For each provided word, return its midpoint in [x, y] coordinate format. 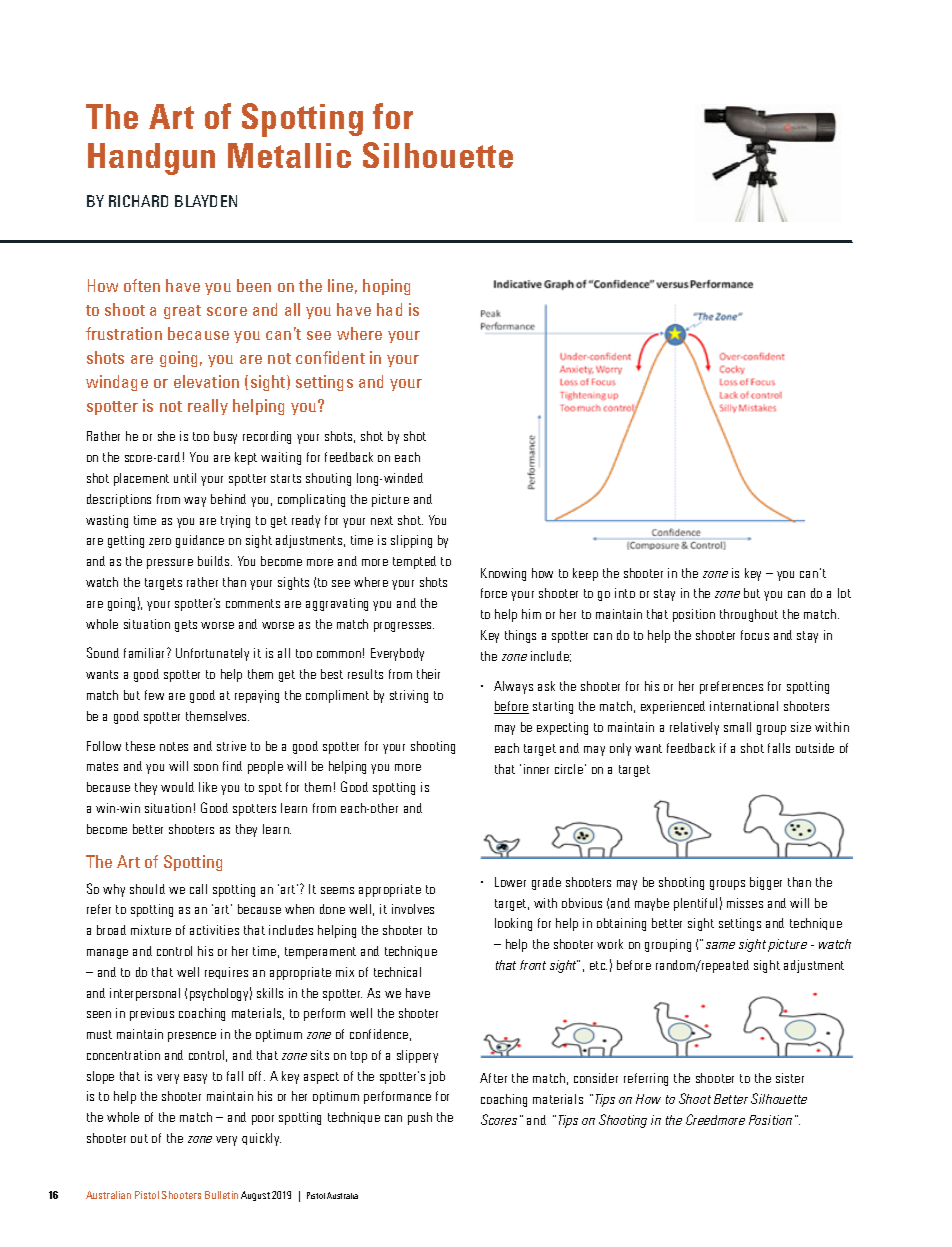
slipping [411, 541]
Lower [510, 882]
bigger [766, 883]
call [198, 889]
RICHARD [138, 201]
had [389, 309]
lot [844, 593]
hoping [386, 287]
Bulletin [221, 1195]
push [420, 1118]
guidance [200, 541]
